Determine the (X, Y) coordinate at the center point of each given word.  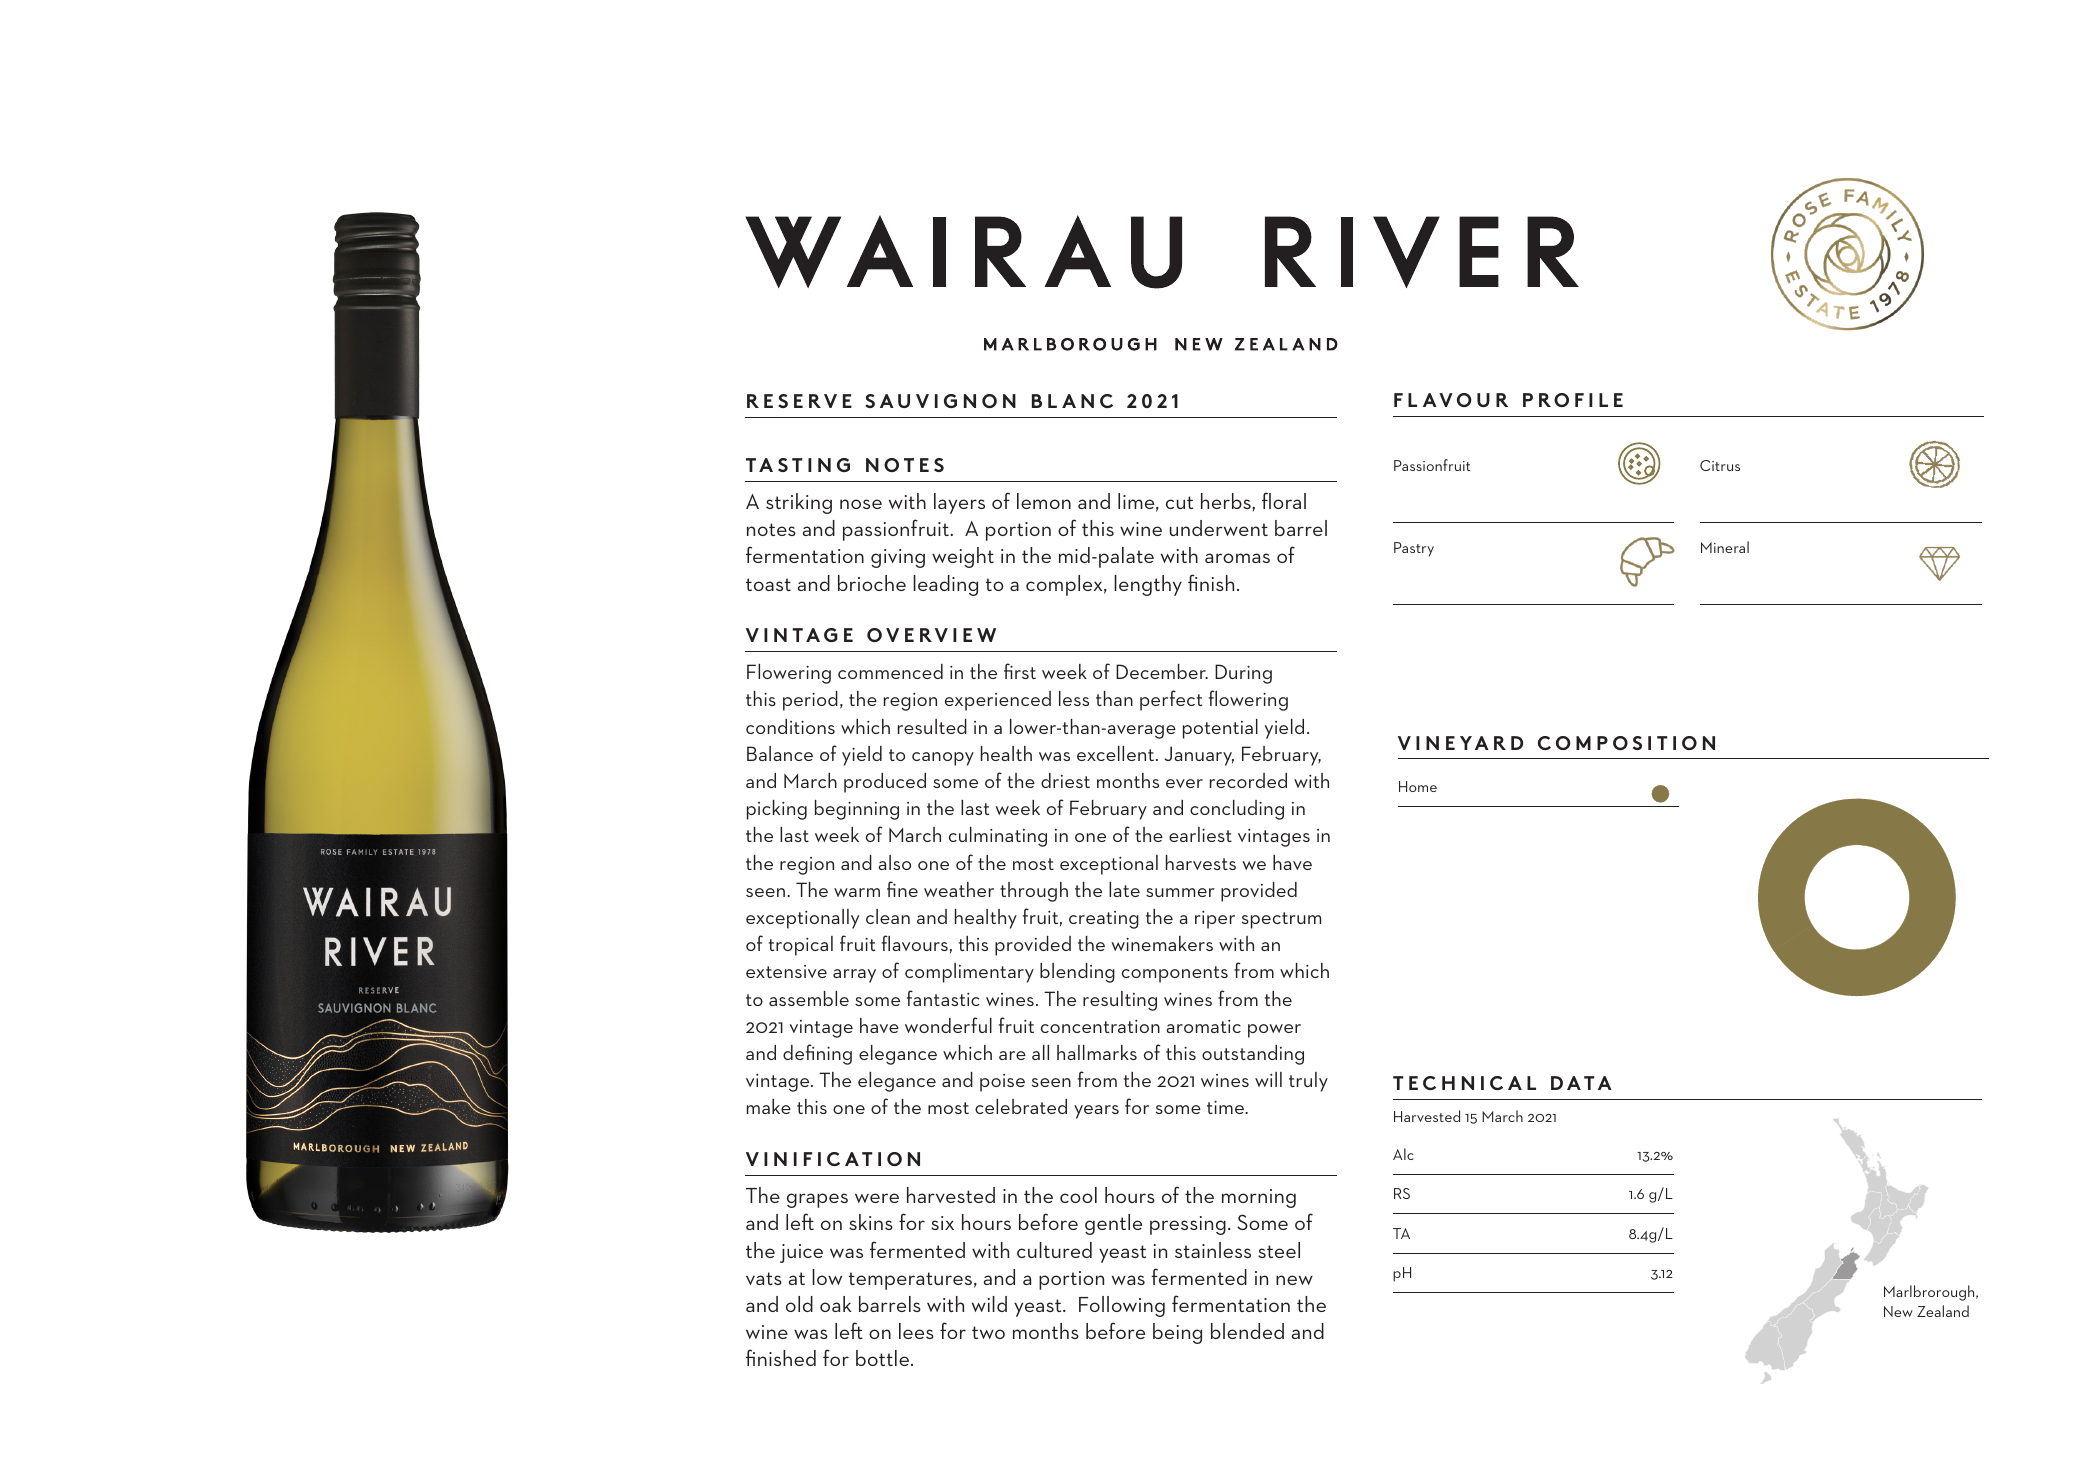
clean (888, 916)
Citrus (1720, 465)
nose (861, 504)
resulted (932, 726)
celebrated (1021, 1106)
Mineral (1725, 547)
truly (1308, 1082)
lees (916, 1331)
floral (1284, 500)
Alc (1403, 1154)
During (1243, 674)
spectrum (1281, 920)
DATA (1581, 1083)
